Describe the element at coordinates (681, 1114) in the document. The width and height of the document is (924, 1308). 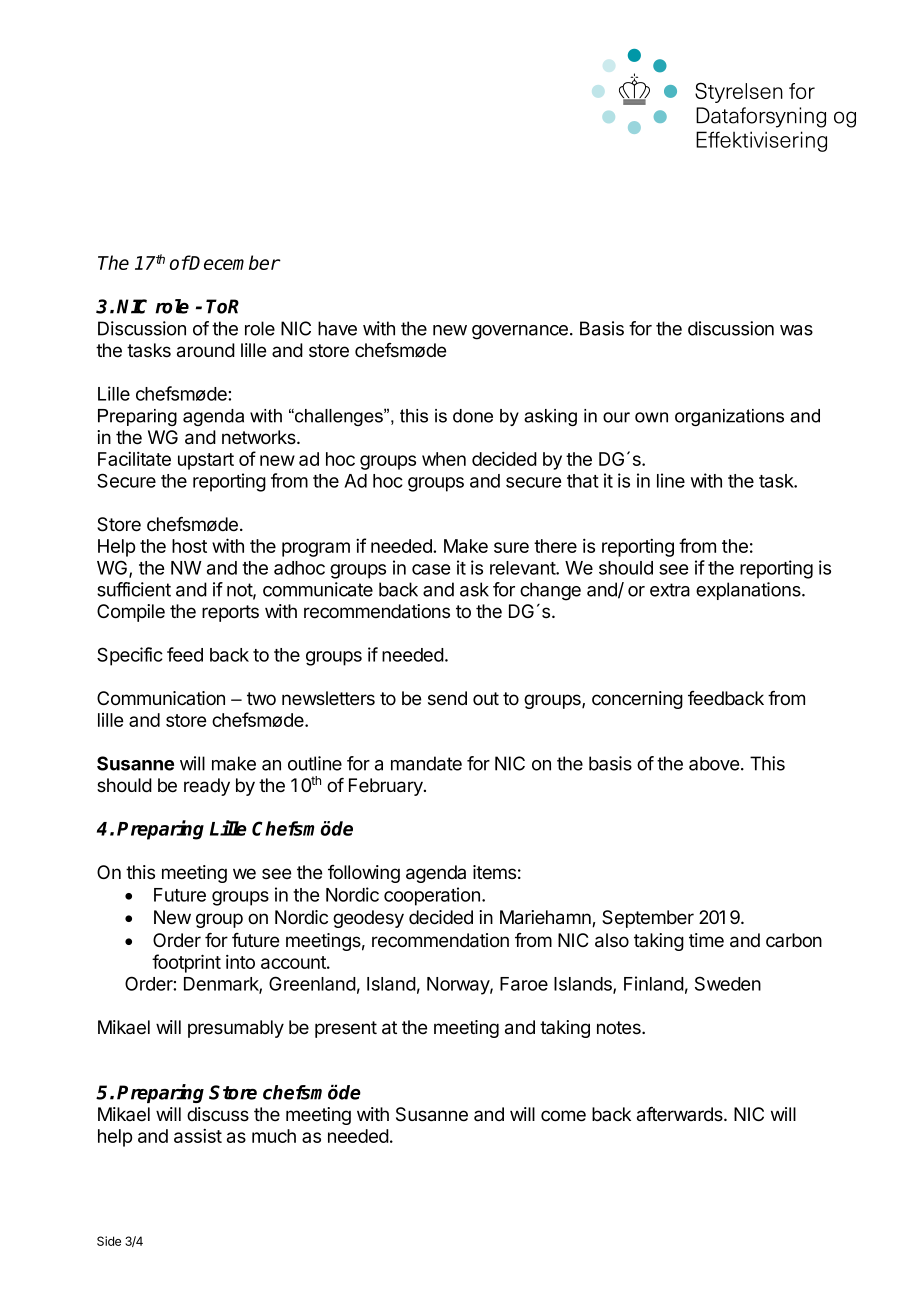
I see `afterwards` at that location.
